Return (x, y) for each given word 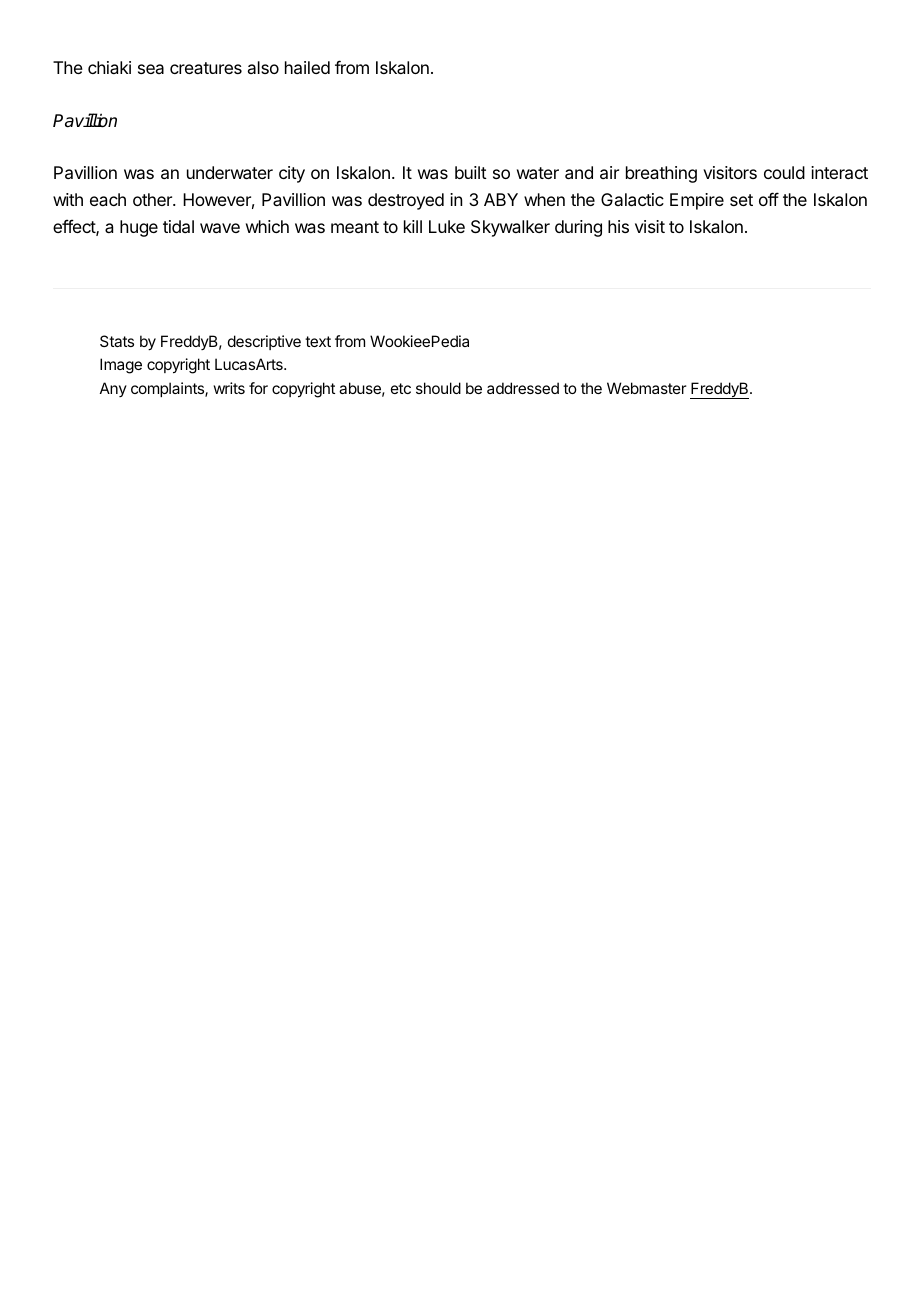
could (784, 172)
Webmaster (647, 388)
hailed (307, 67)
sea (151, 69)
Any (113, 389)
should (438, 388)
